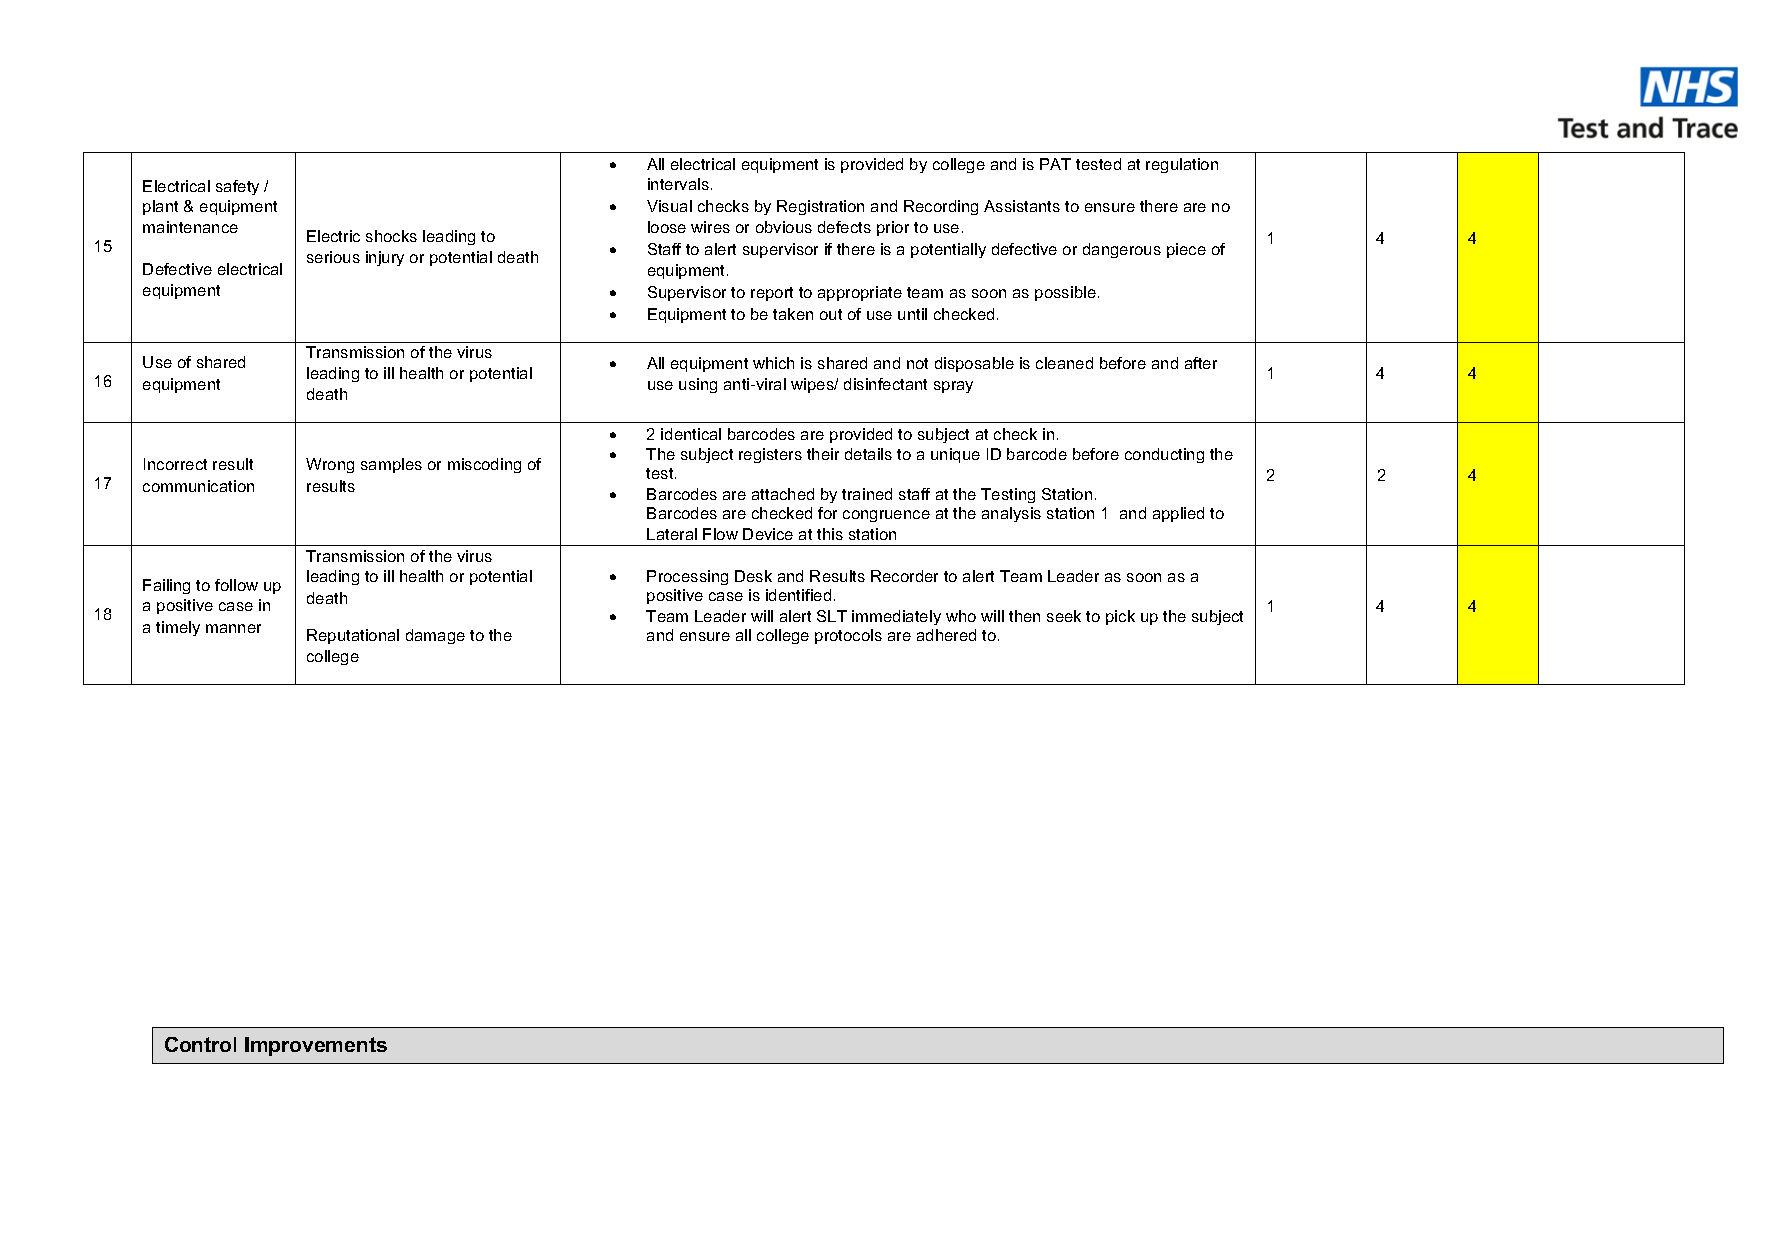 The image size is (1765, 1248). I want to click on follow, so click(236, 585).
